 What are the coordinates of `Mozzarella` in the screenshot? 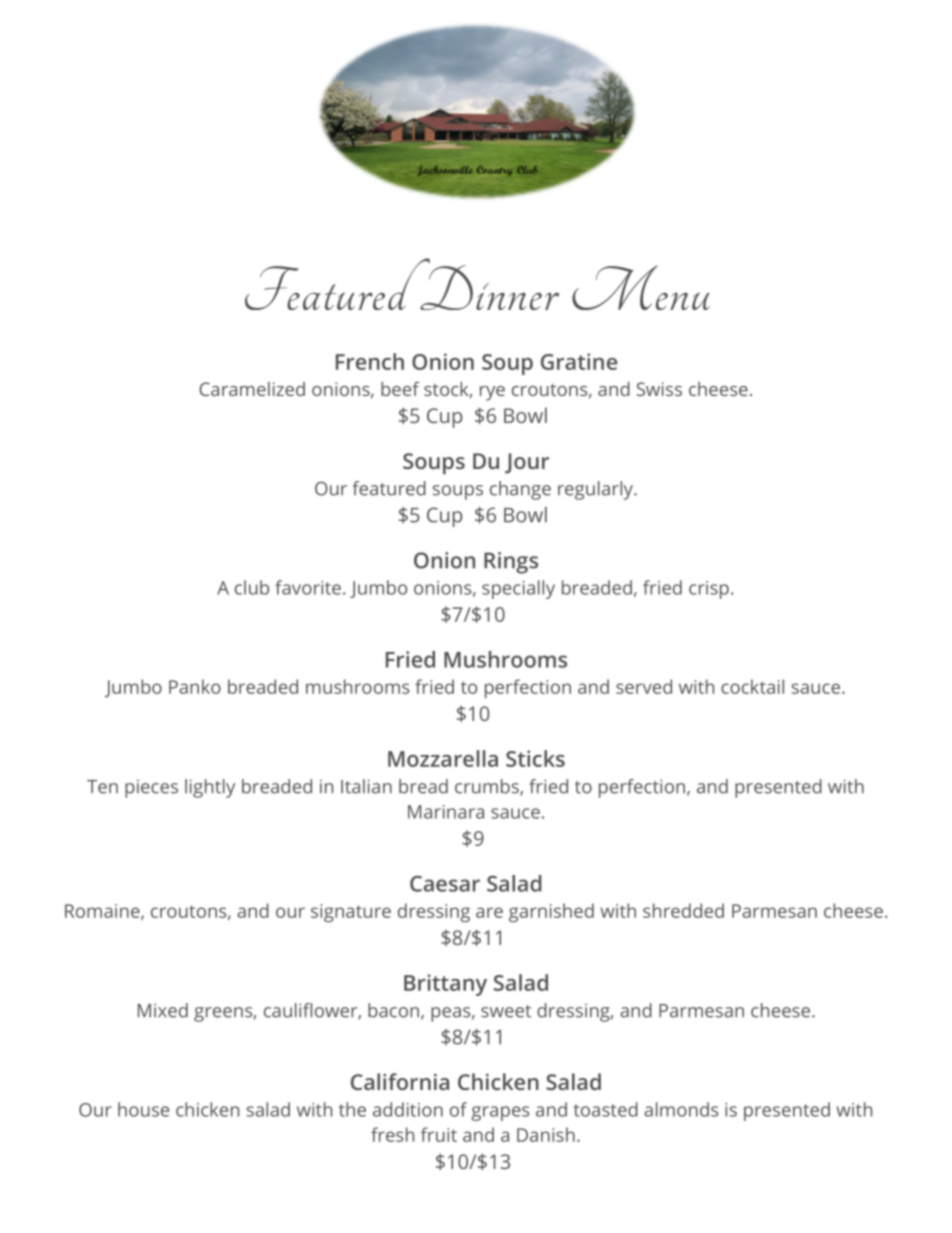 It's located at (443, 758).
